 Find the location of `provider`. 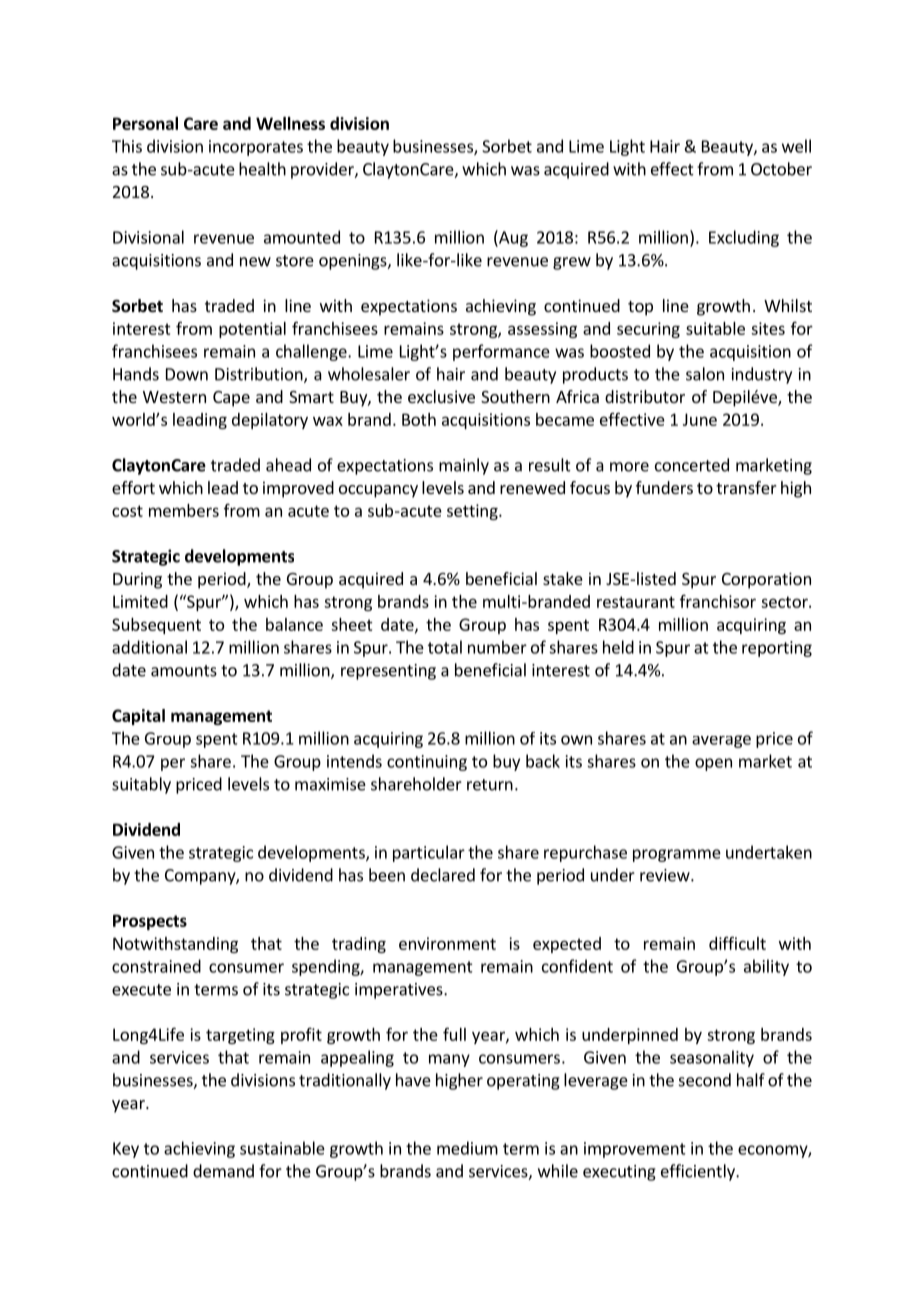

provider is located at coordinates (323, 170).
